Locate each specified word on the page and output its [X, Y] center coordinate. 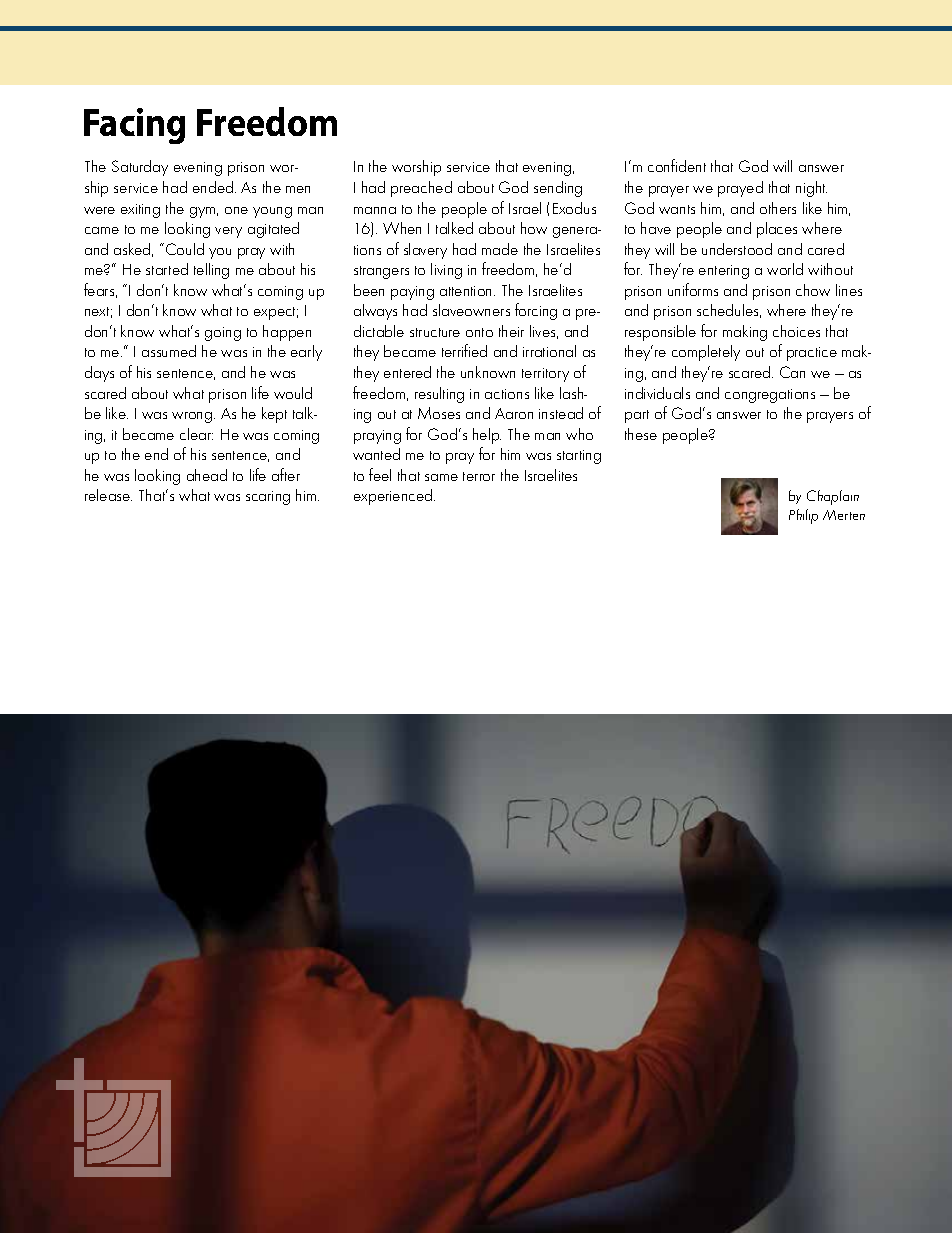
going [223, 334]
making [745, 333]
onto [479, 332]
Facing [134, 126]
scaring [268, 498]
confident [677, 165]
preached [421, 189]
